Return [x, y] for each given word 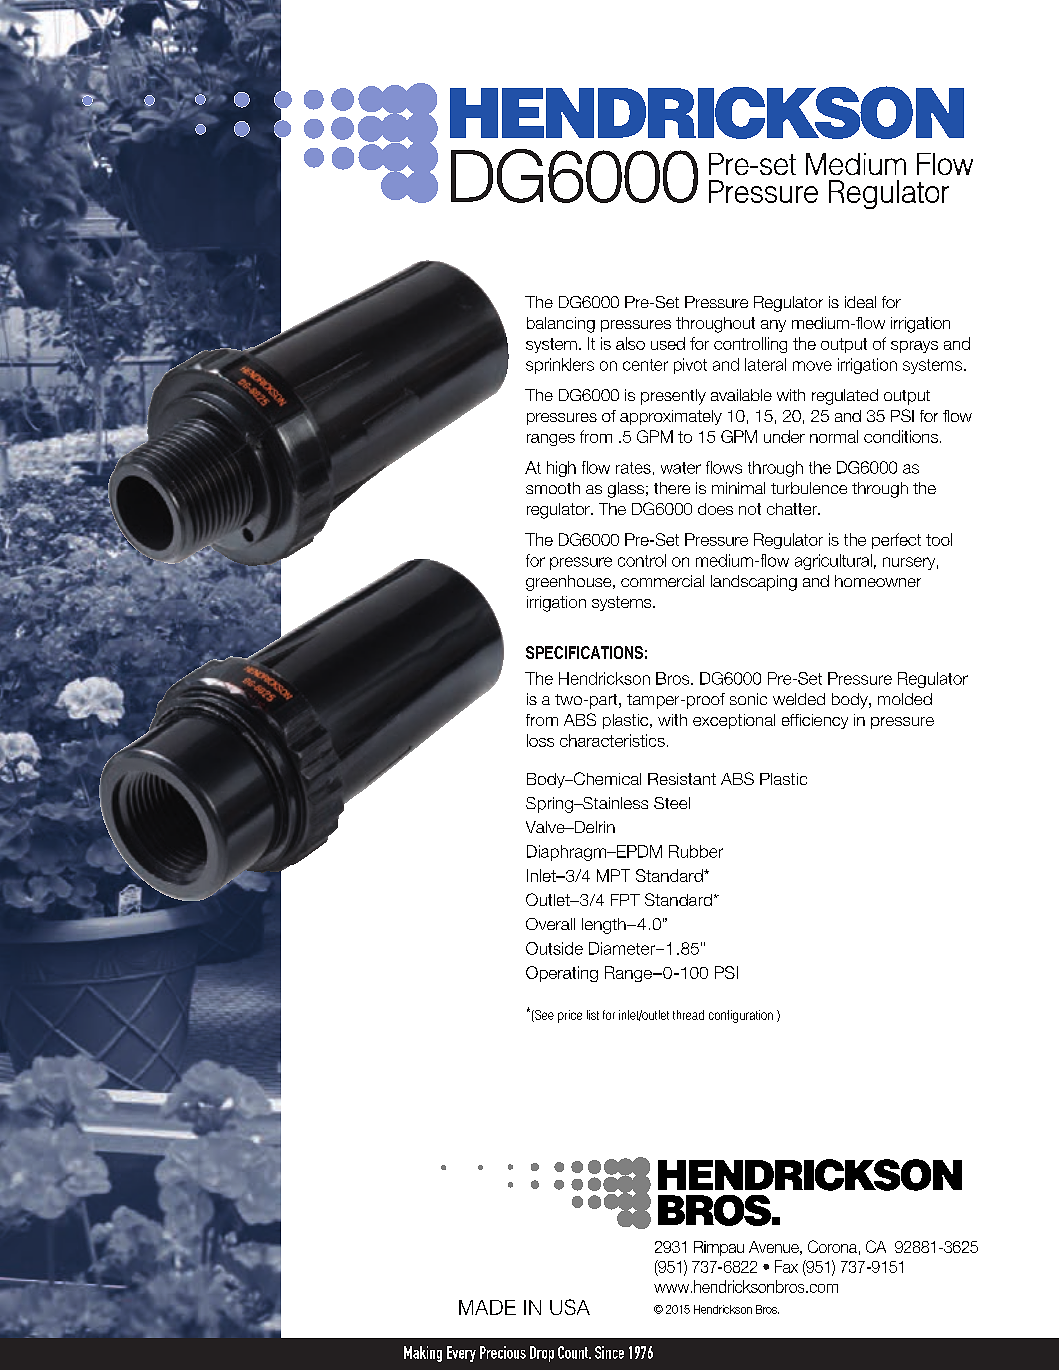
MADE [487, 1307]
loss [540, 740]
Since [609, 1352]
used [668, 343]
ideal [860, 302]
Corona [832, 1246]
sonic [748, 699]
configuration [741, 1016]
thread [688, 1015]
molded [905, 699]
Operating [562, 974]
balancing [561, 325]
